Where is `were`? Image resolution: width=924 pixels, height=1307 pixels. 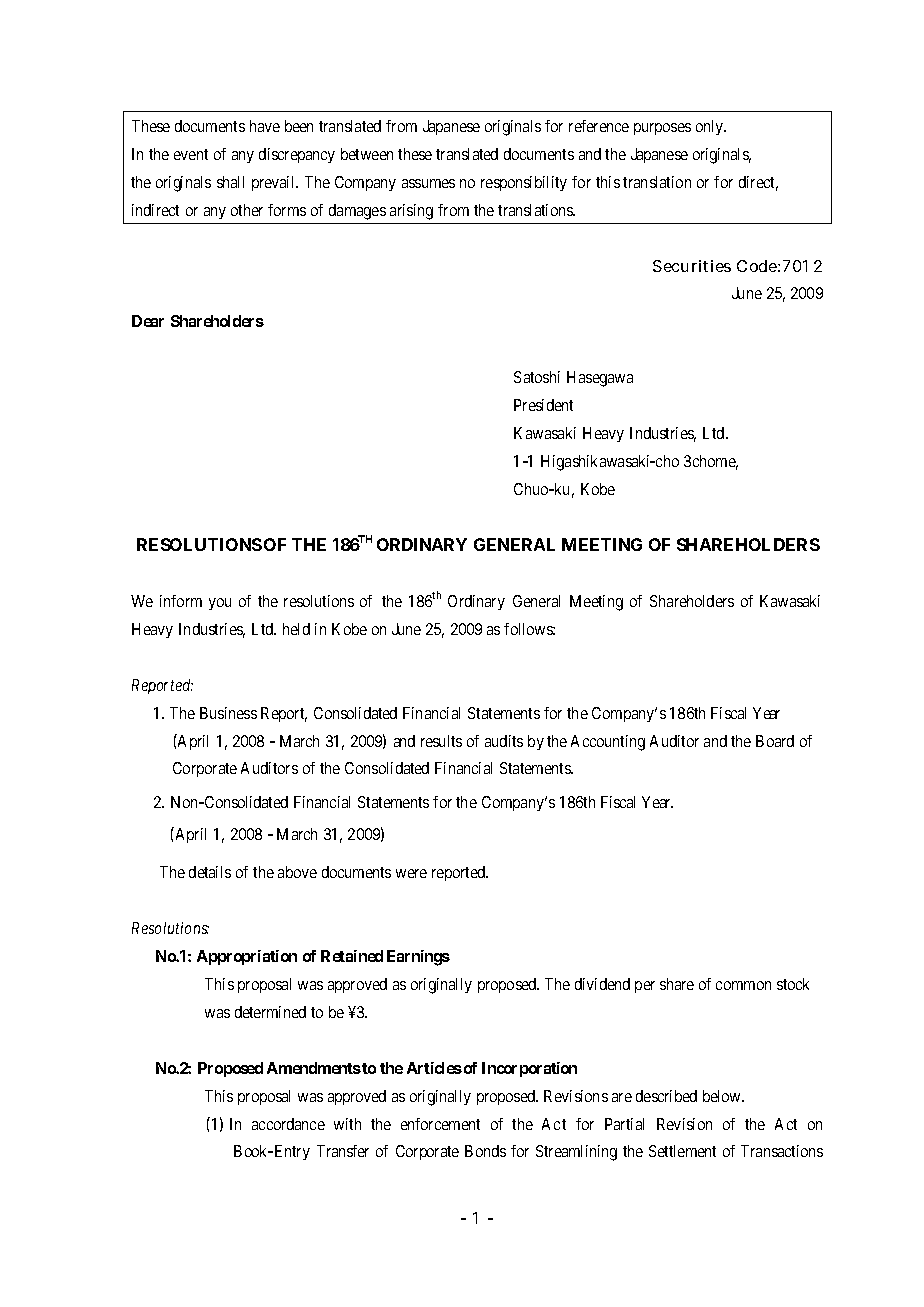
were is located at coordinates (411, 873).
